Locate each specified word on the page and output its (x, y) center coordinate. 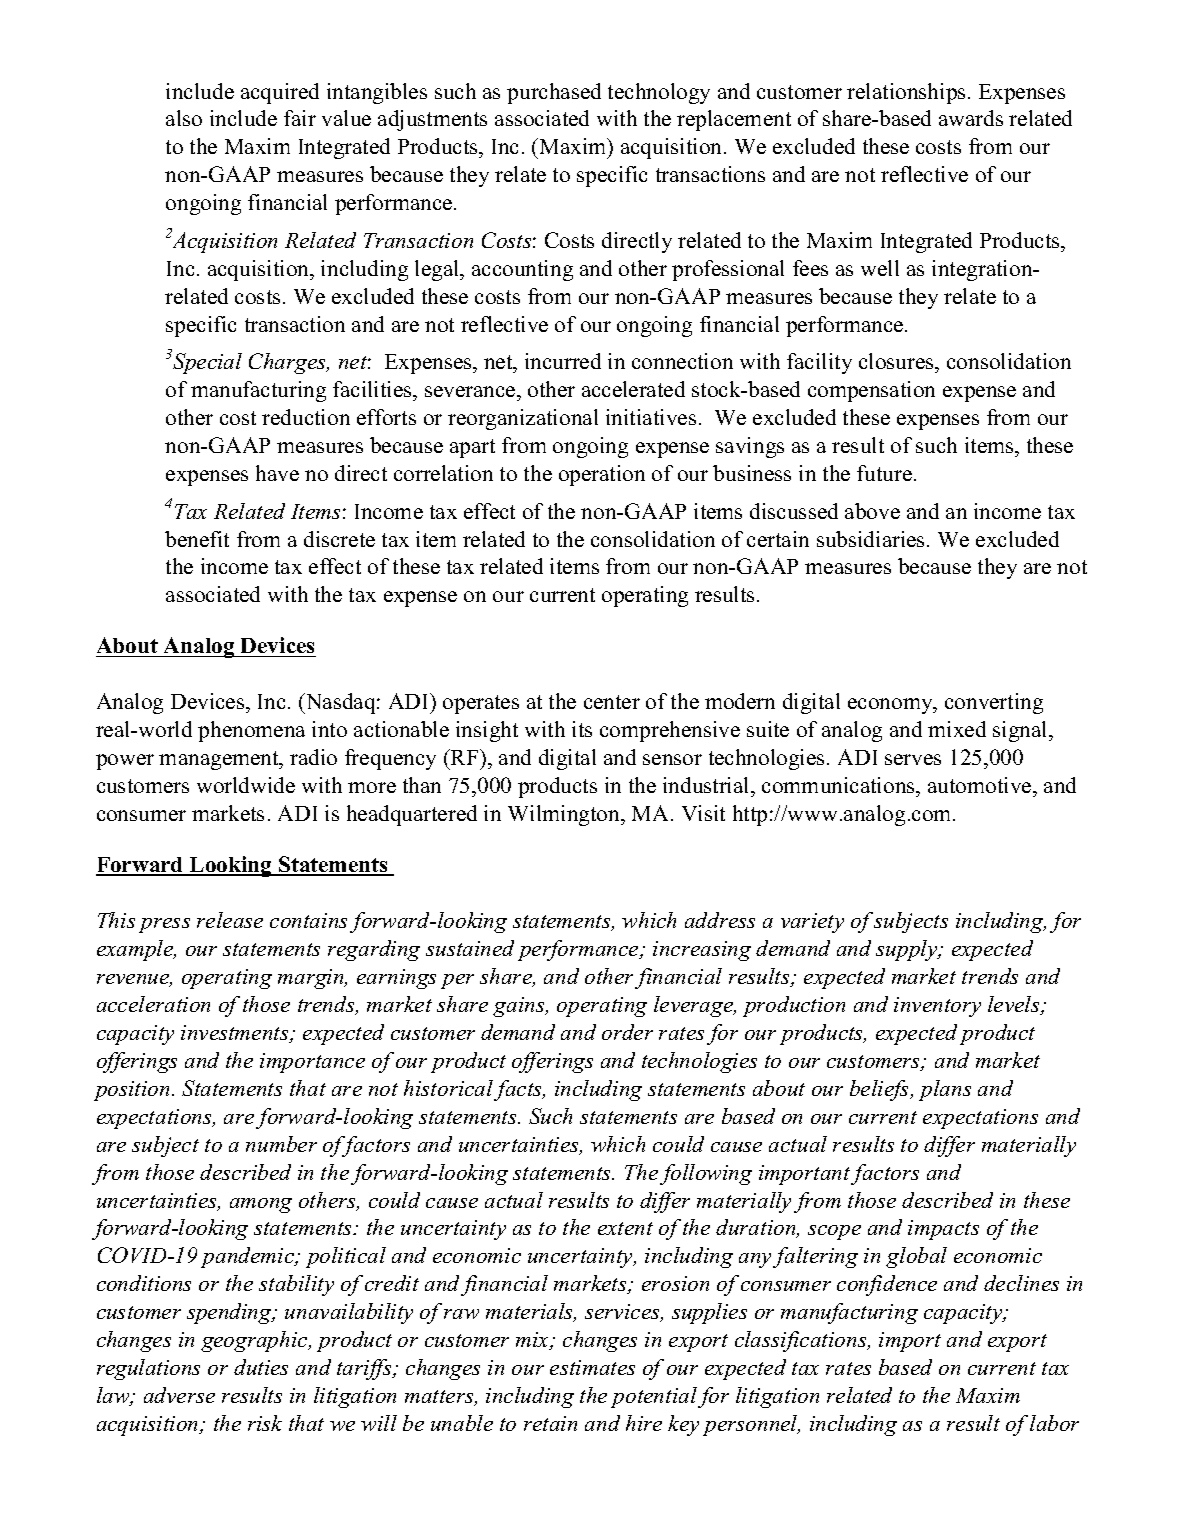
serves (913, 759)
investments (236, 1034)
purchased (554, 93)
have (277, 473)
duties (261, 1367)
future (884, 473)
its (582, 729)
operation (602, 475)
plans (945, 1090)
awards (971, 118)
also (184, 118)
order (627, 1032)
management (220, 760)
